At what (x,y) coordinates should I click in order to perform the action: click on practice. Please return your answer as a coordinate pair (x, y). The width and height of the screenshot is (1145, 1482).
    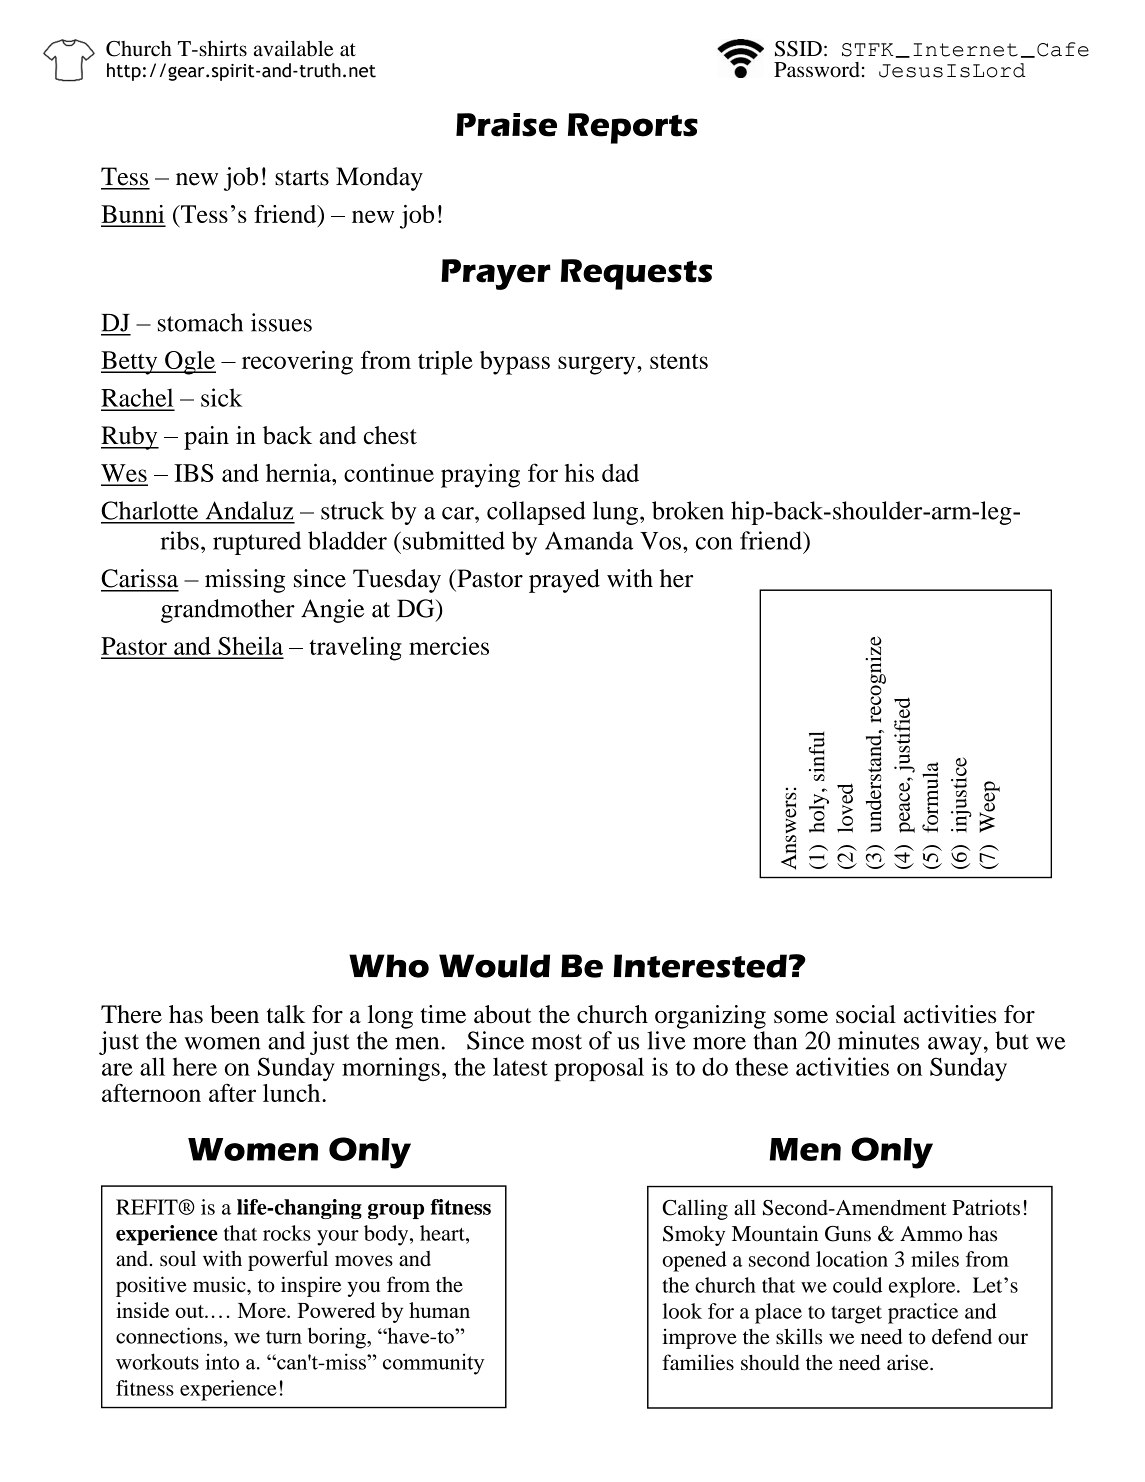
    Looking at the image, I should click on (923, 1313).
